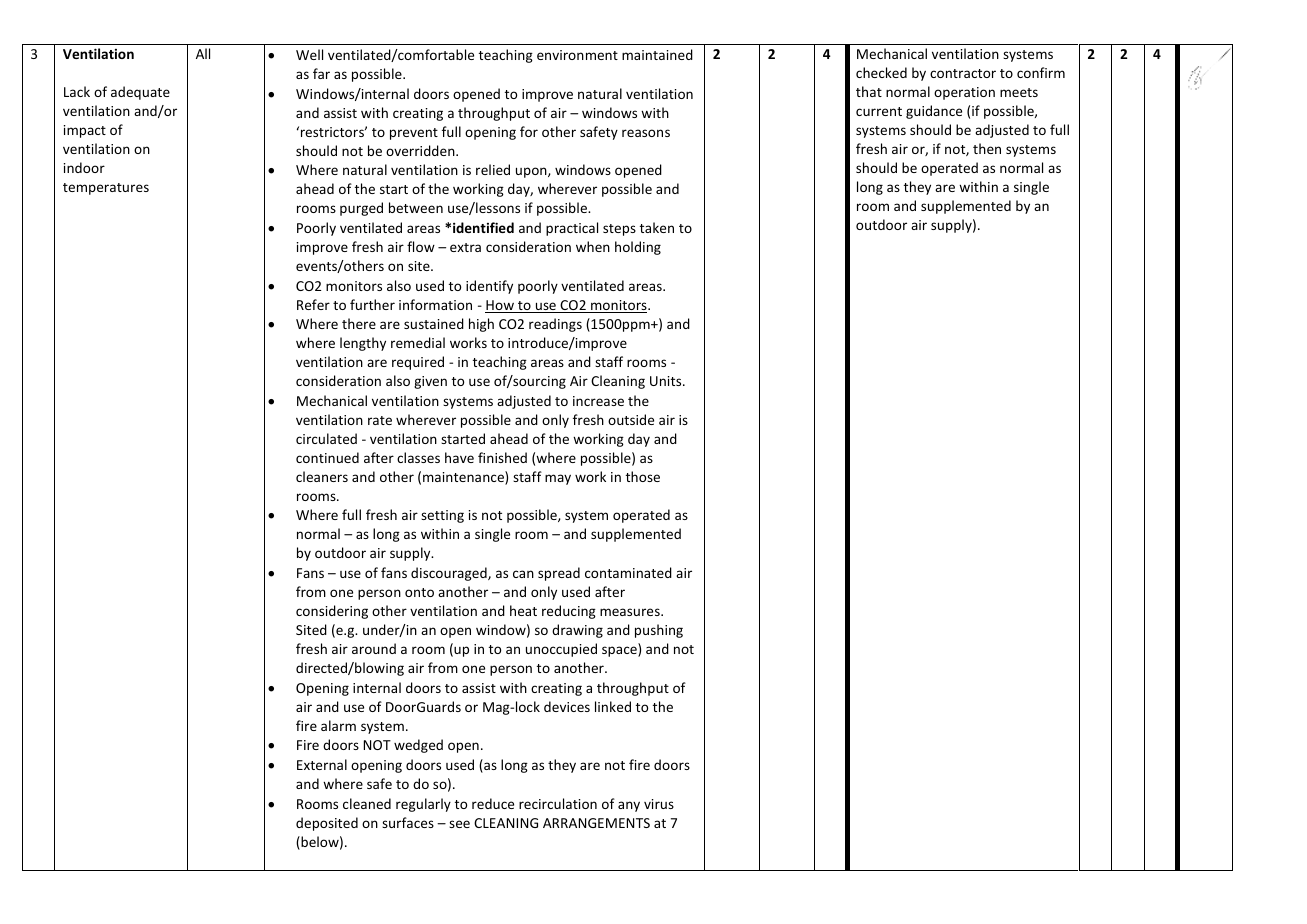  I want to click on readings, so click(555, 325).
